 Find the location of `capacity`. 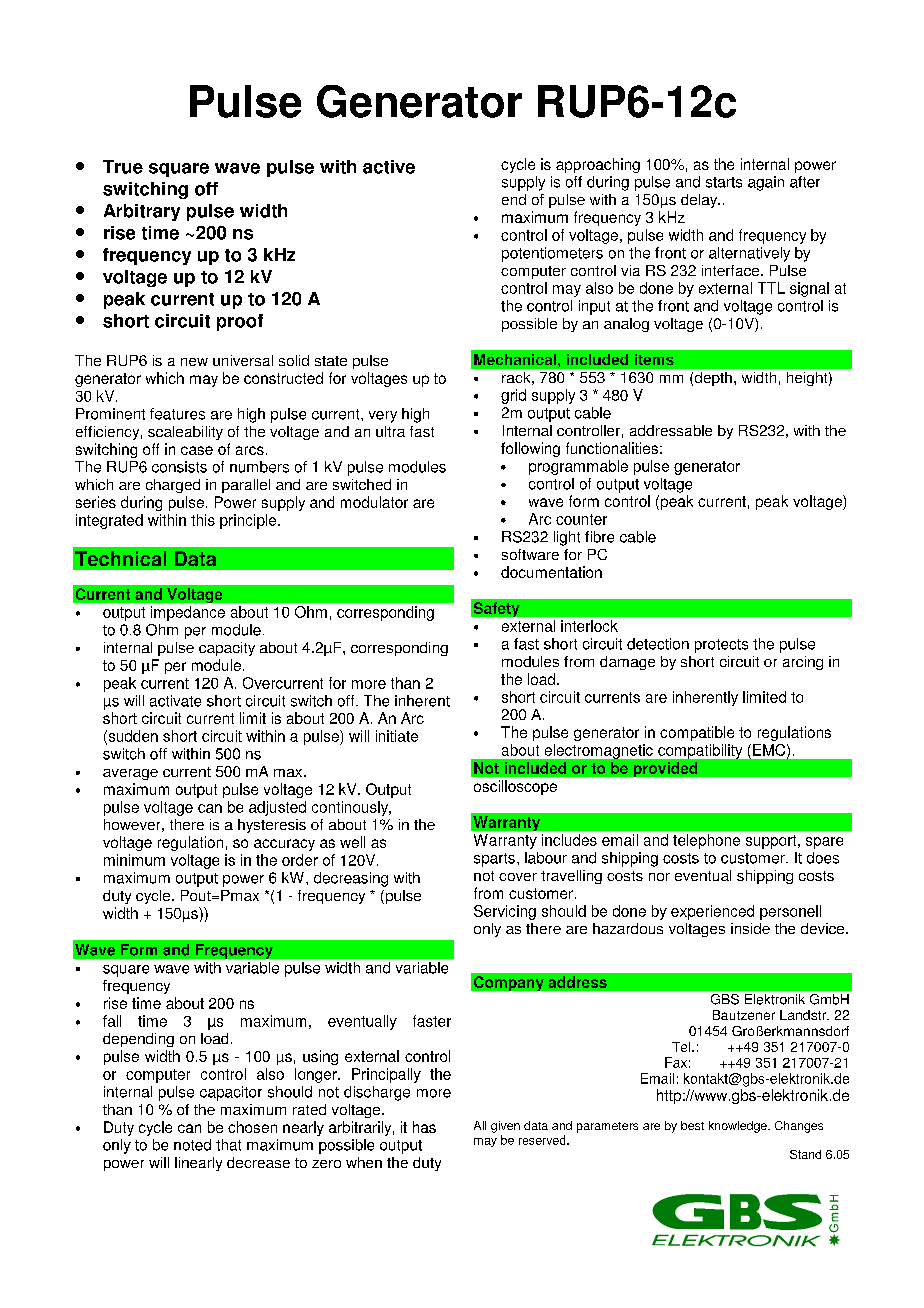

capacity is located at coordinates (227, 649).
